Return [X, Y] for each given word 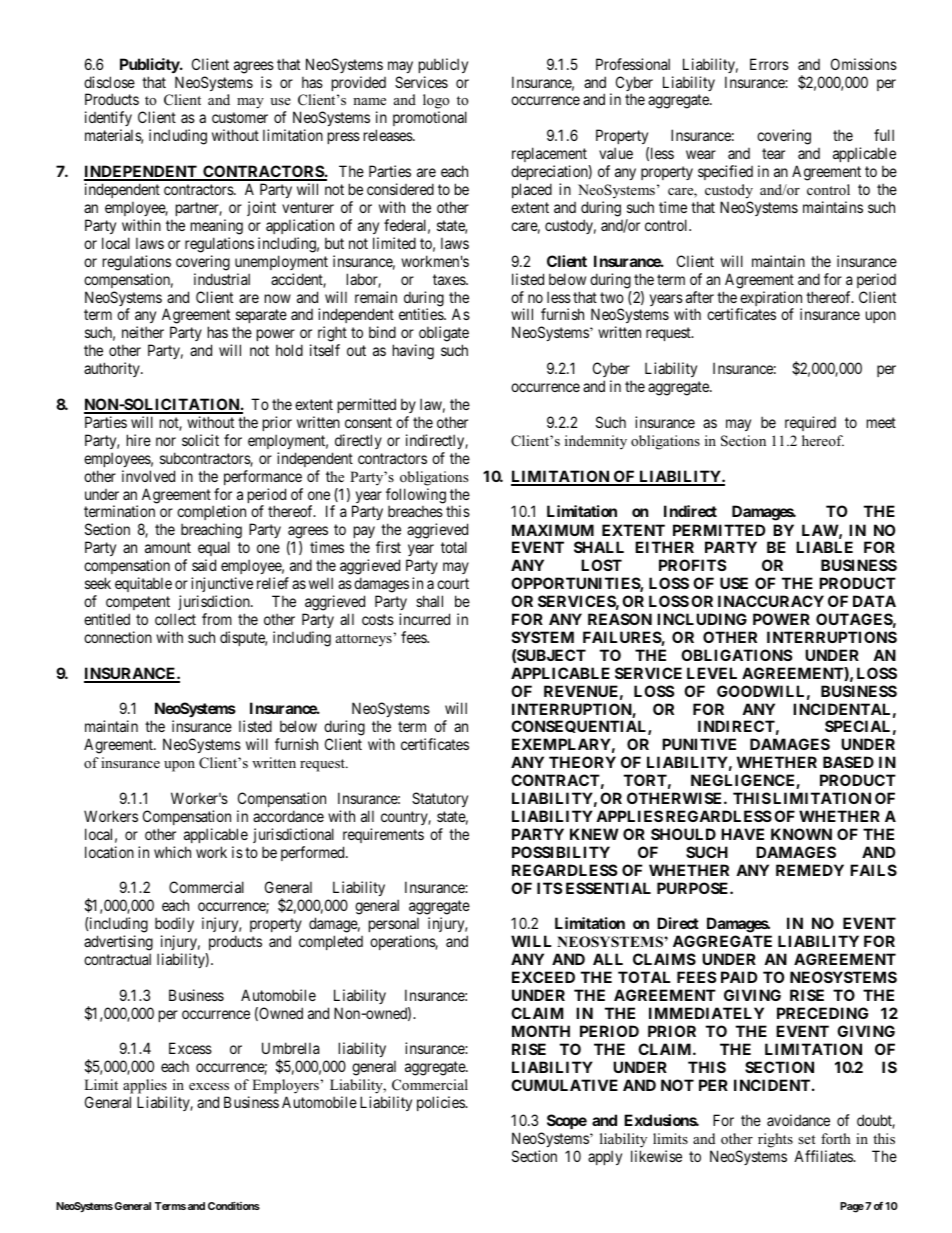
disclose [109, 82]
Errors [769, 64]
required [810, 423]
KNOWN [801, 834]
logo [436, 103]
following [416, 497]
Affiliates [824, 1156]
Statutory [440, 799]
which [172, 852]
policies [442, 1103]
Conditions [234, 1205]
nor [166, 441]
